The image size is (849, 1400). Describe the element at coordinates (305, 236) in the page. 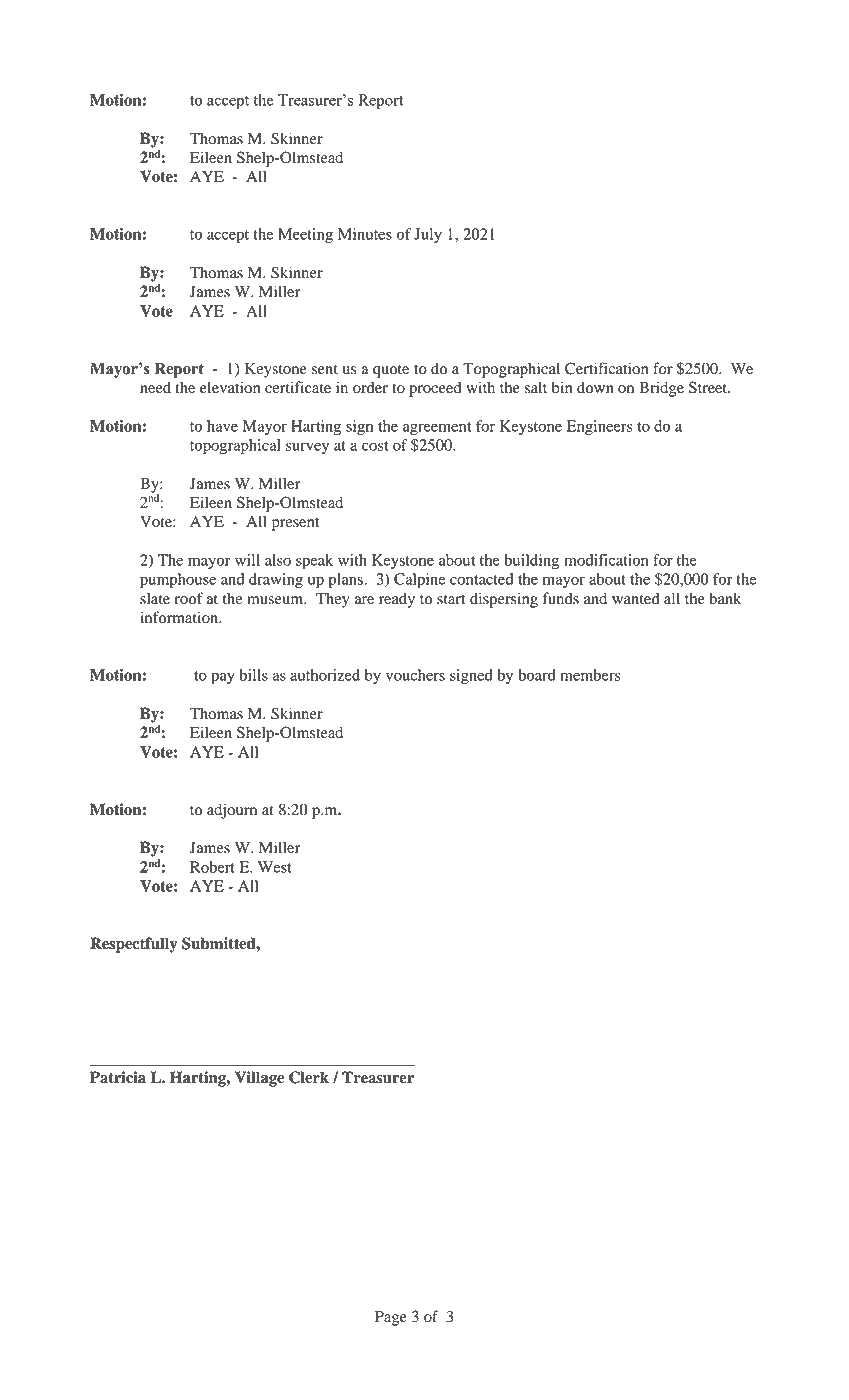

I see `Meeting` at that location.
